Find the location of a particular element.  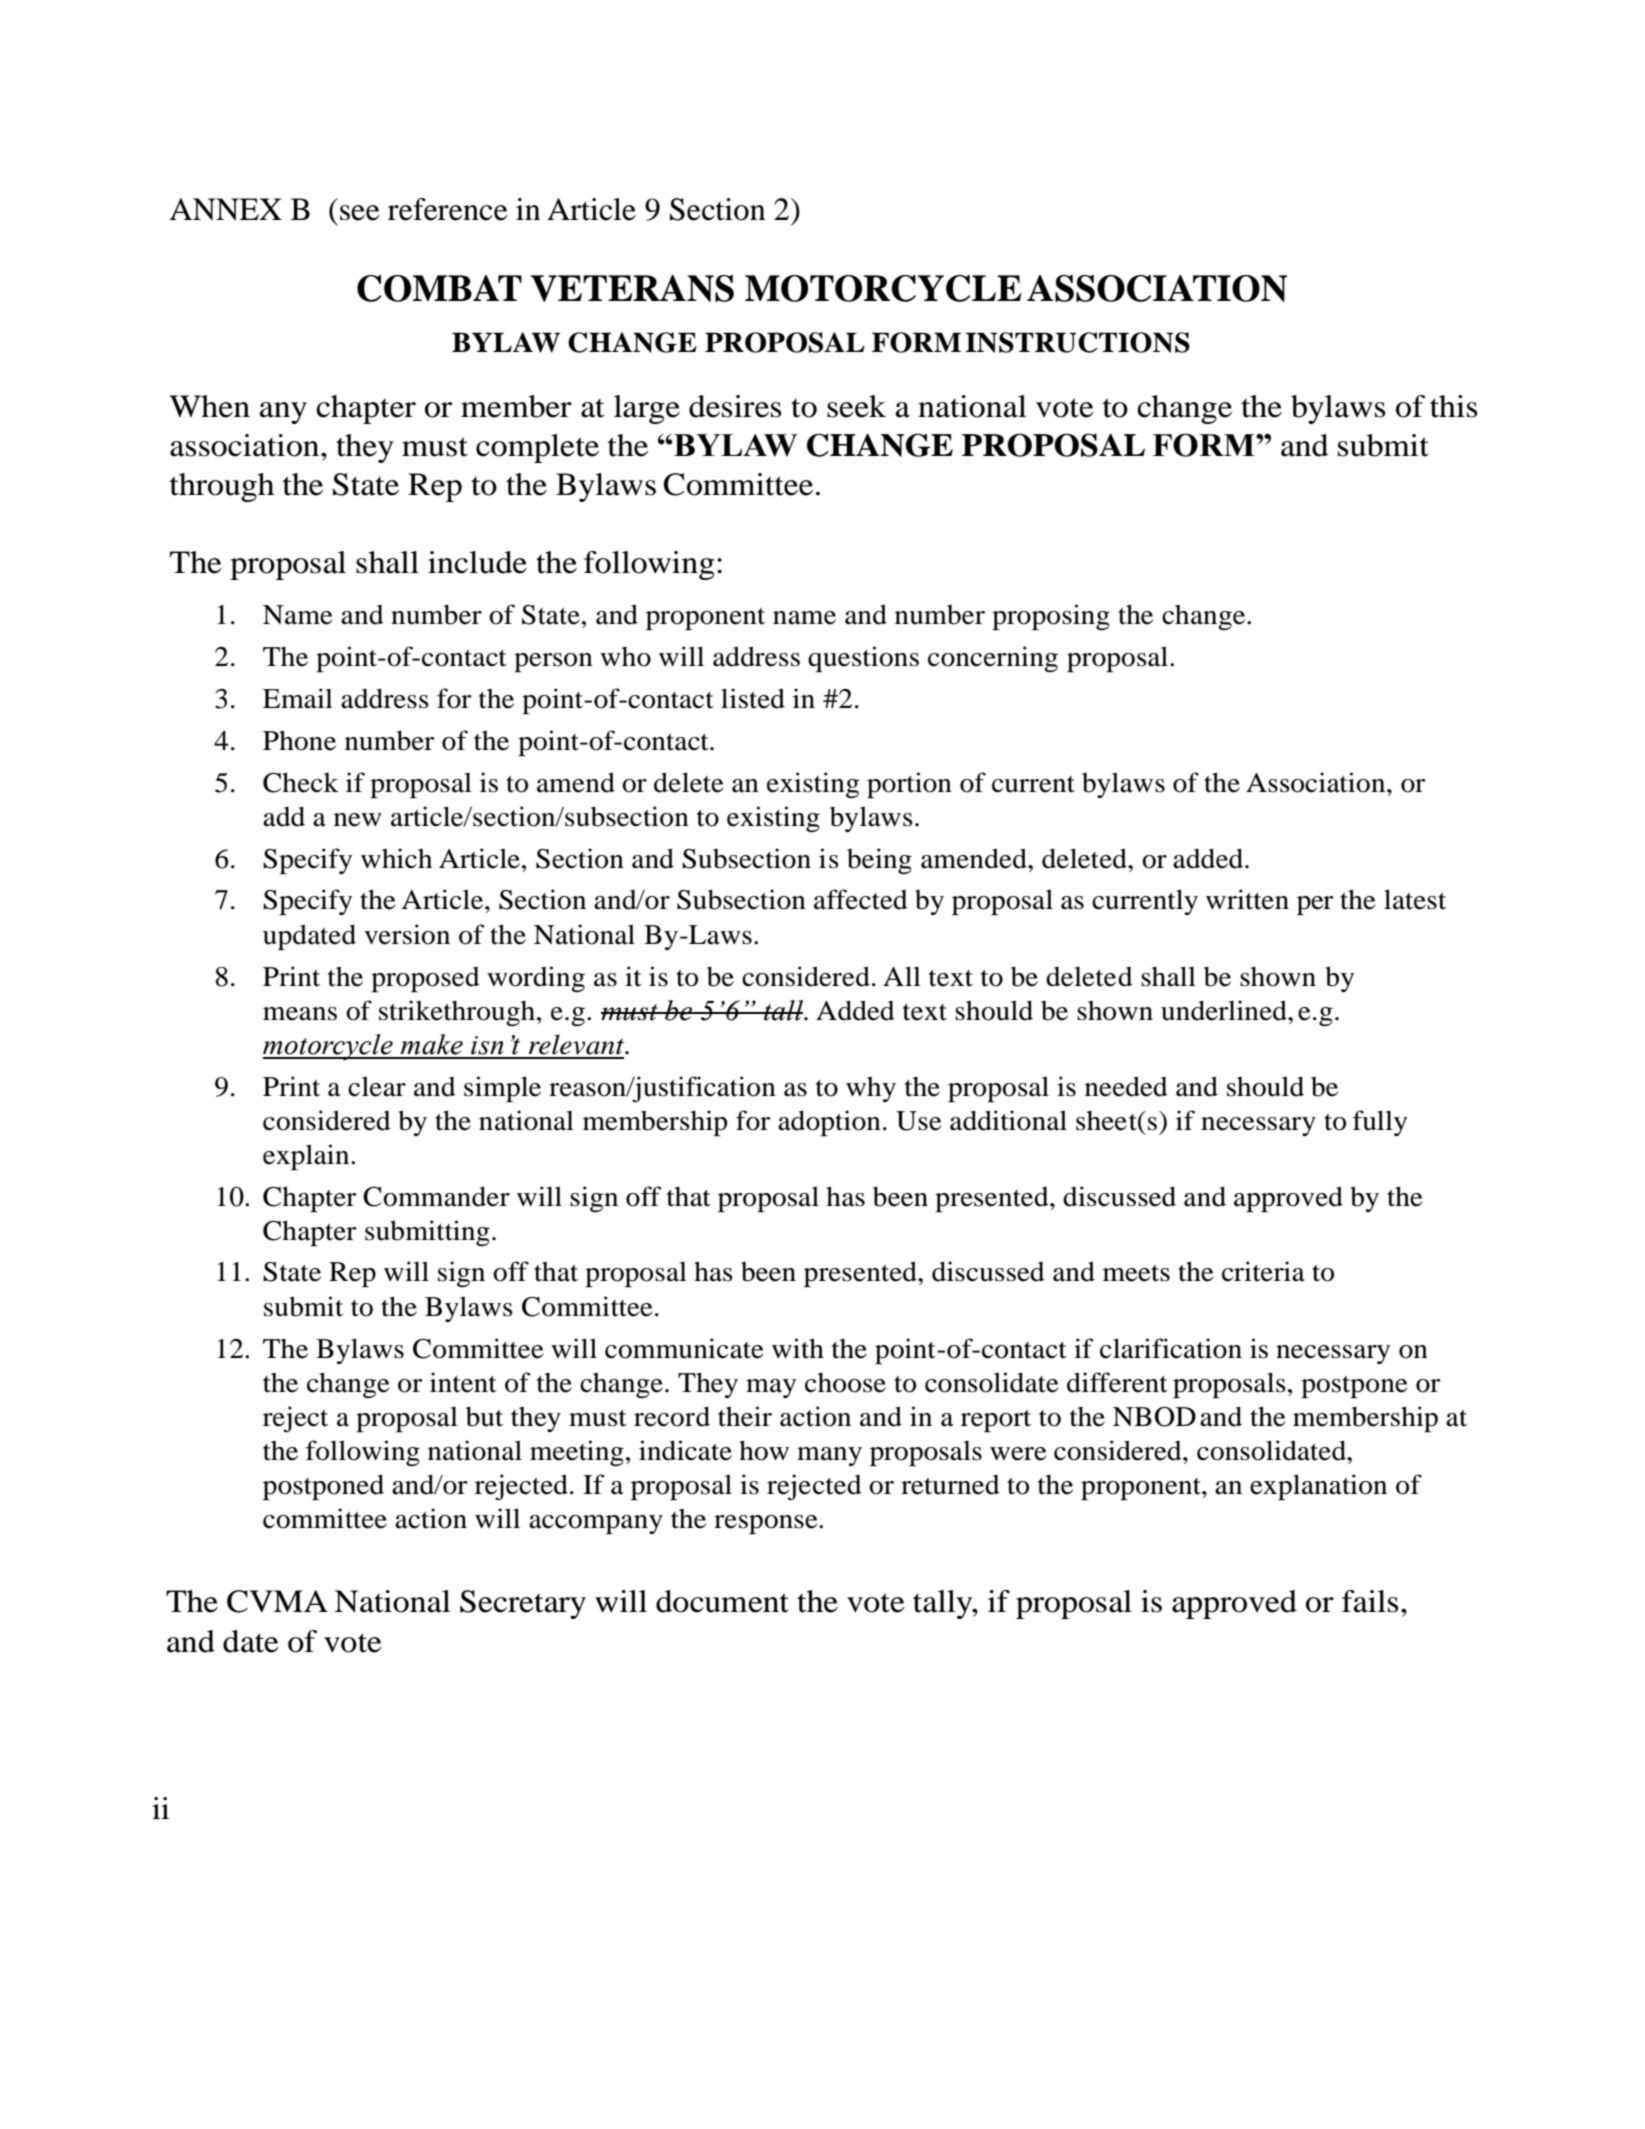

COMBAT is located at coordinates (439, 288).
